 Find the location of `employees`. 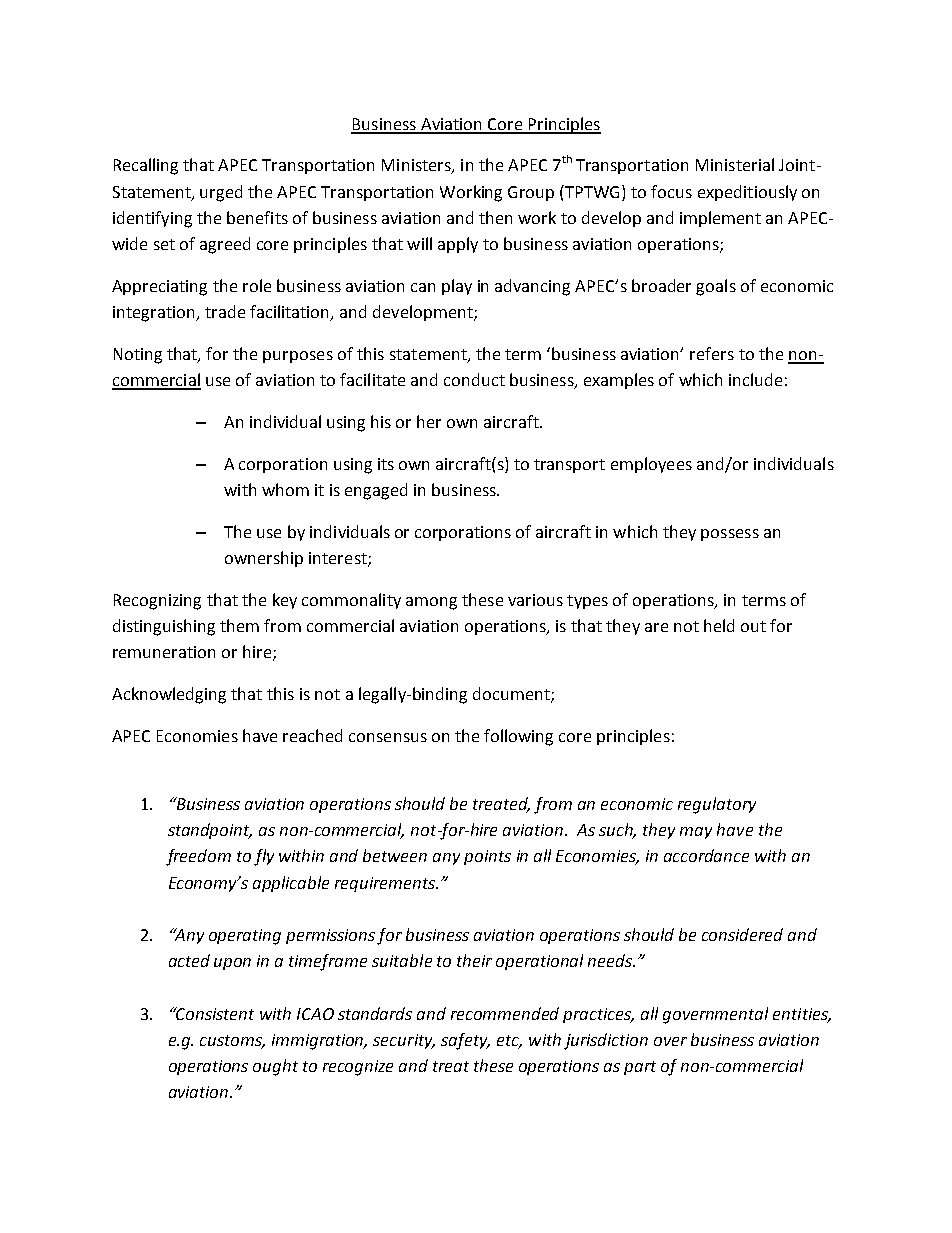

employees is located at coordinates (651, 465).
